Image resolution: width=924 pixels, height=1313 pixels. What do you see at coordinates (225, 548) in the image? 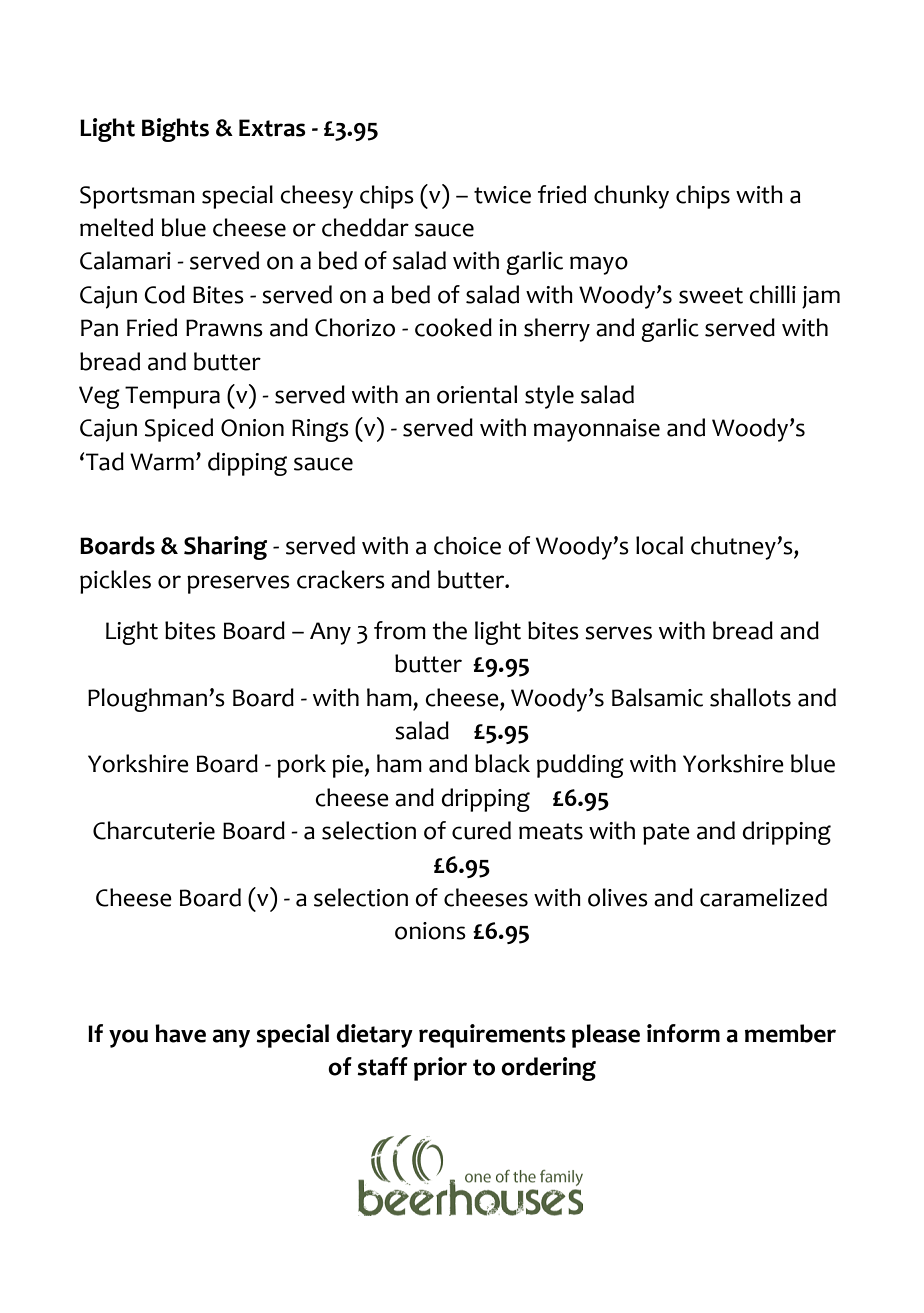
I see `Sharing` at bounding box center [225, 548].
